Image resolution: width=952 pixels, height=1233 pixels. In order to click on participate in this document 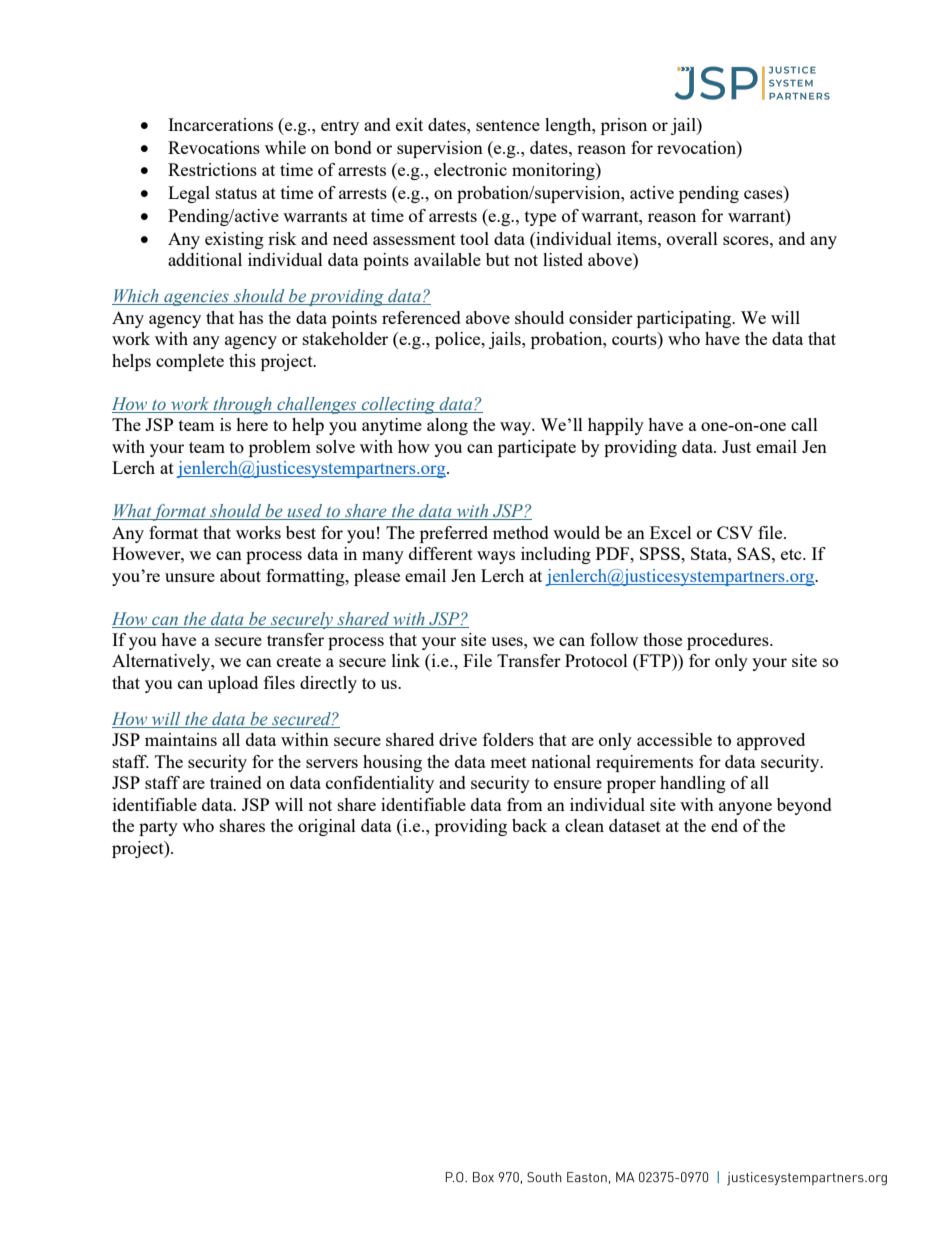, I will do `click(537, 448)`.
